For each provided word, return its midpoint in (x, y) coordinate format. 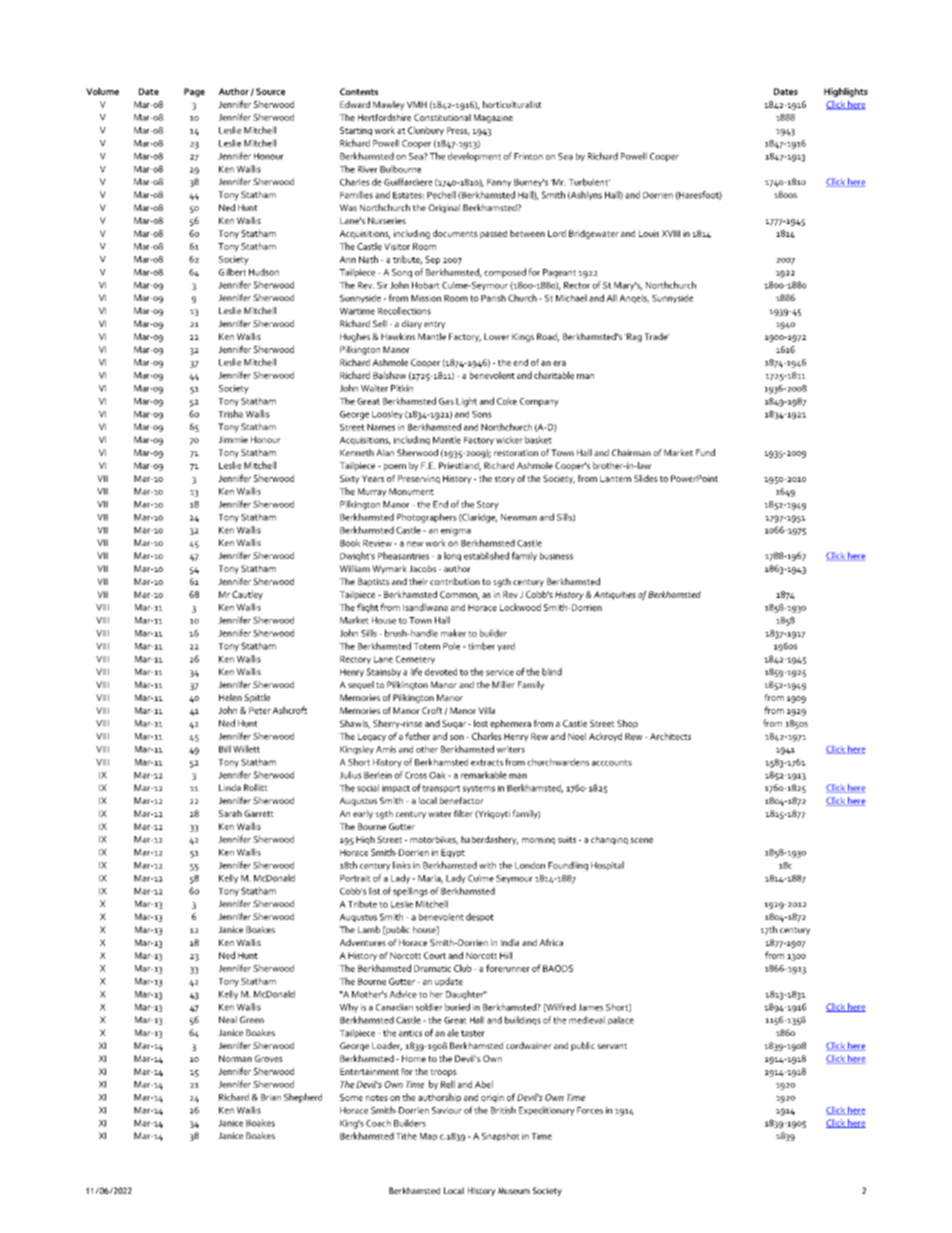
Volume (102, 91)
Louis (649, 233)
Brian (271, 1097)
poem (395, 467)
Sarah (230, 813)
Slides (646, 478)
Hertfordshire (384, 117)
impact (396, 789)
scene (641, 840)
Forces (590, 1110)
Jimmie (233, 439)
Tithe (406, 1136)
